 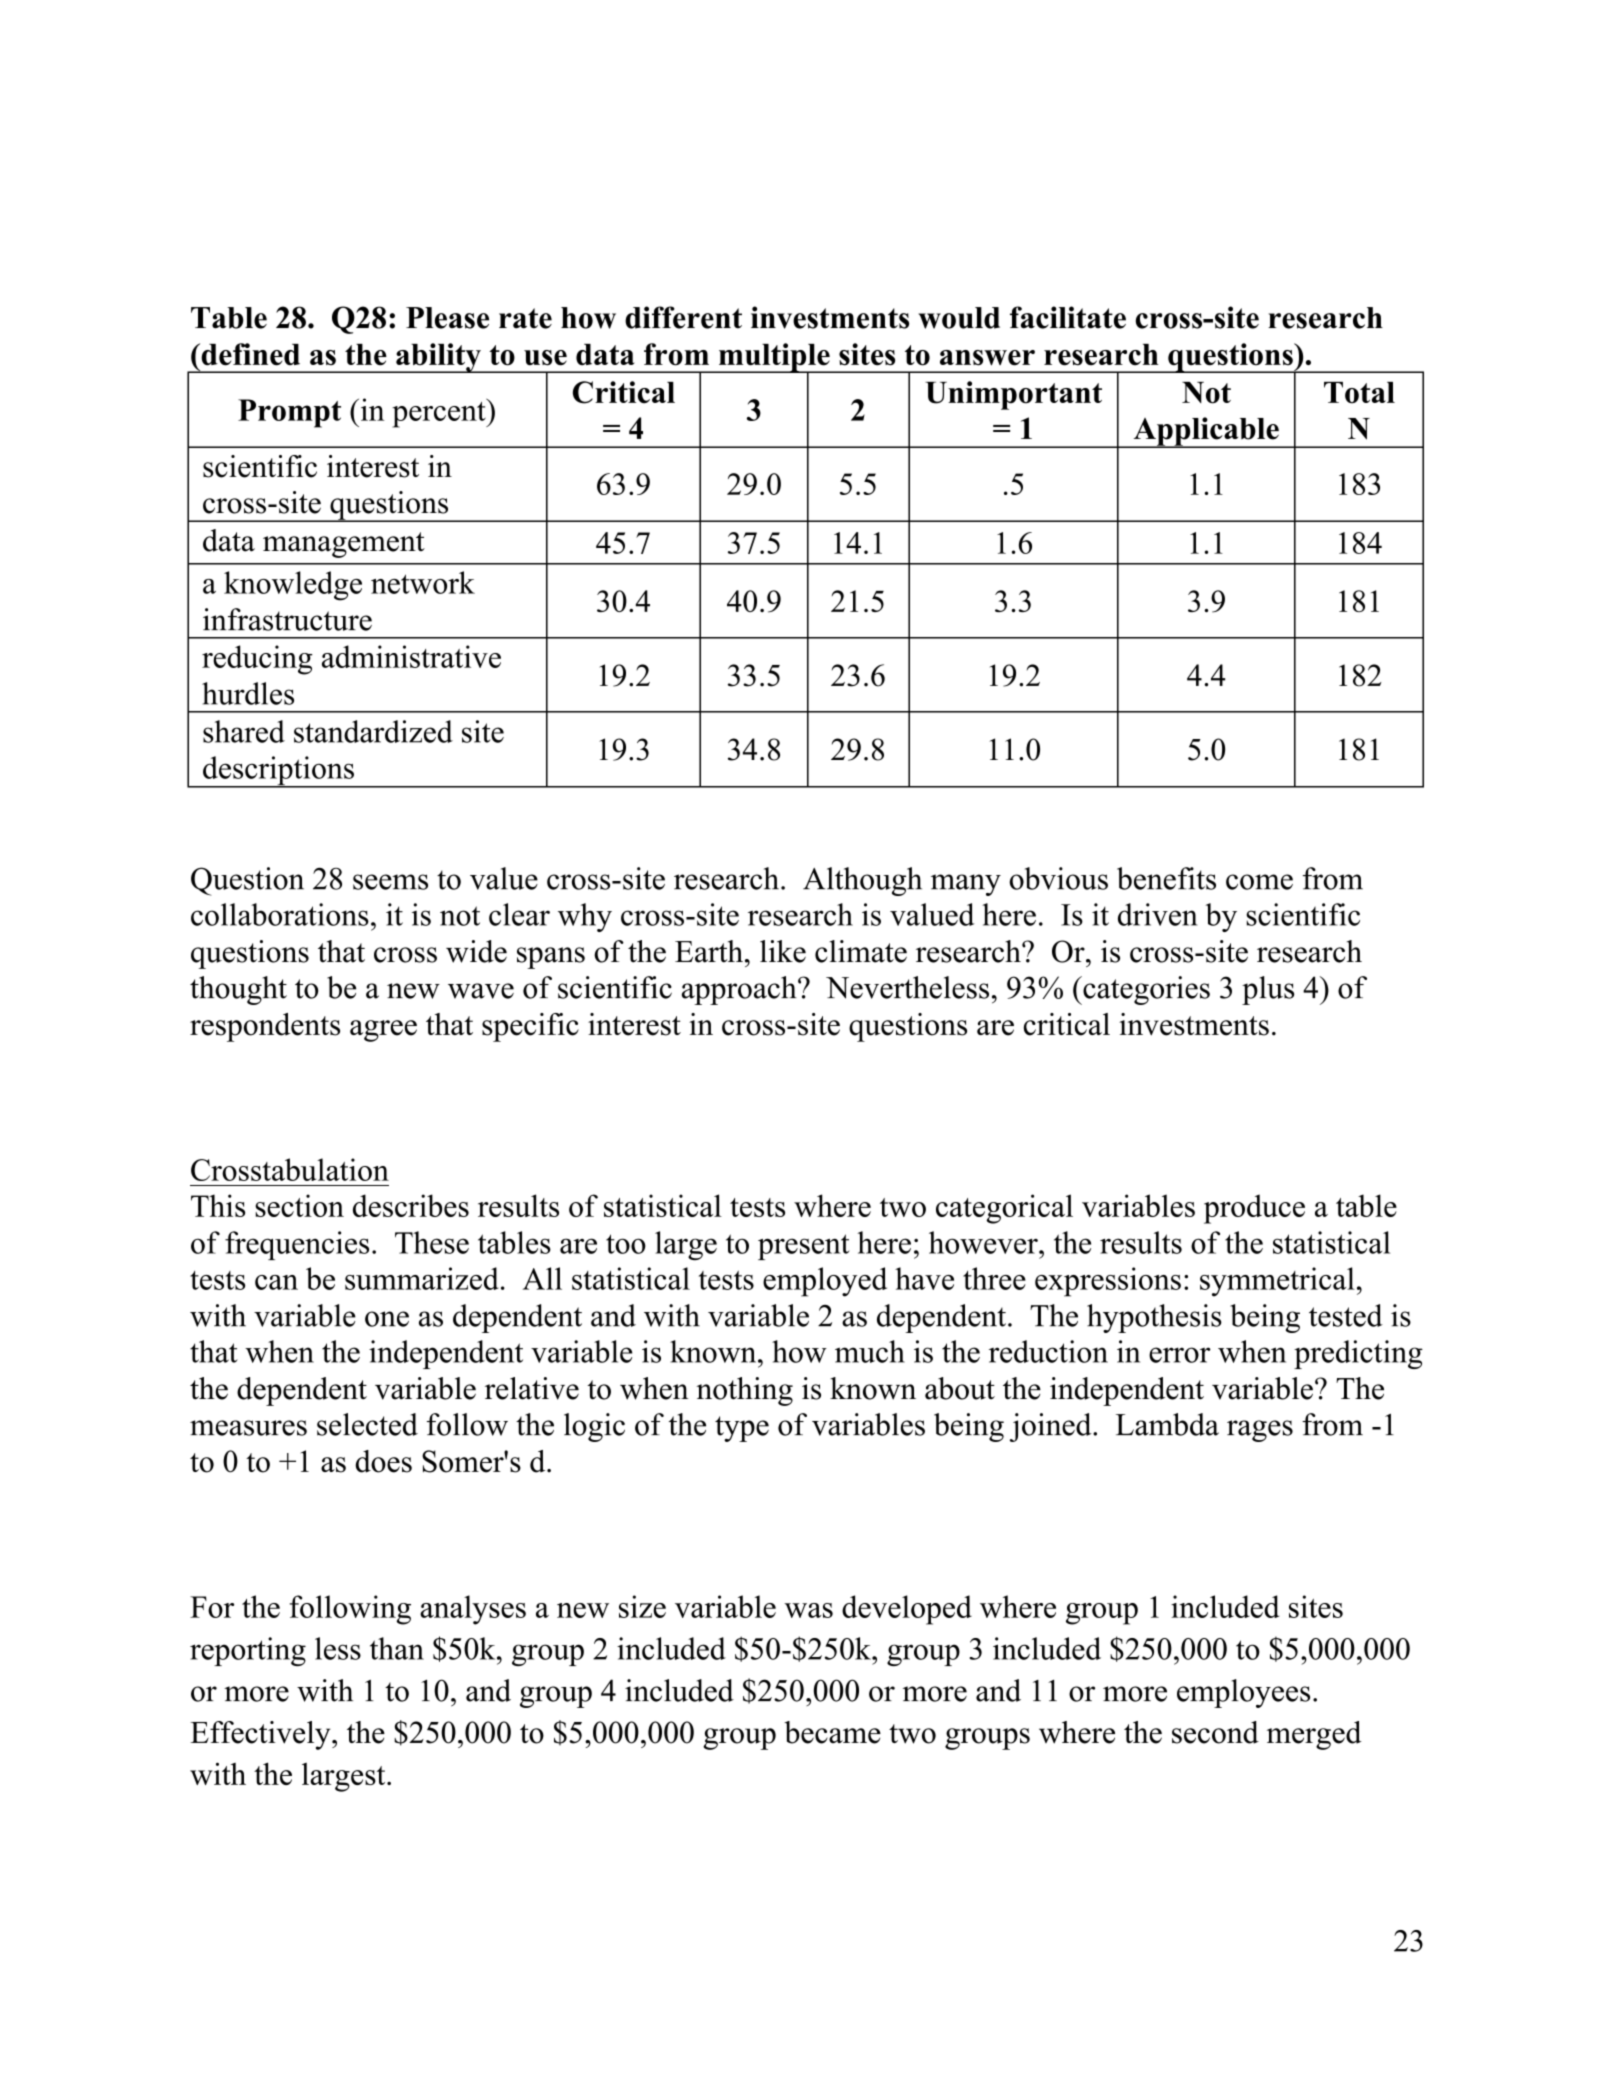 What do you see at coordinates (803, 1247) in the image?
I see `present` at bounding box center [803, 1247].
